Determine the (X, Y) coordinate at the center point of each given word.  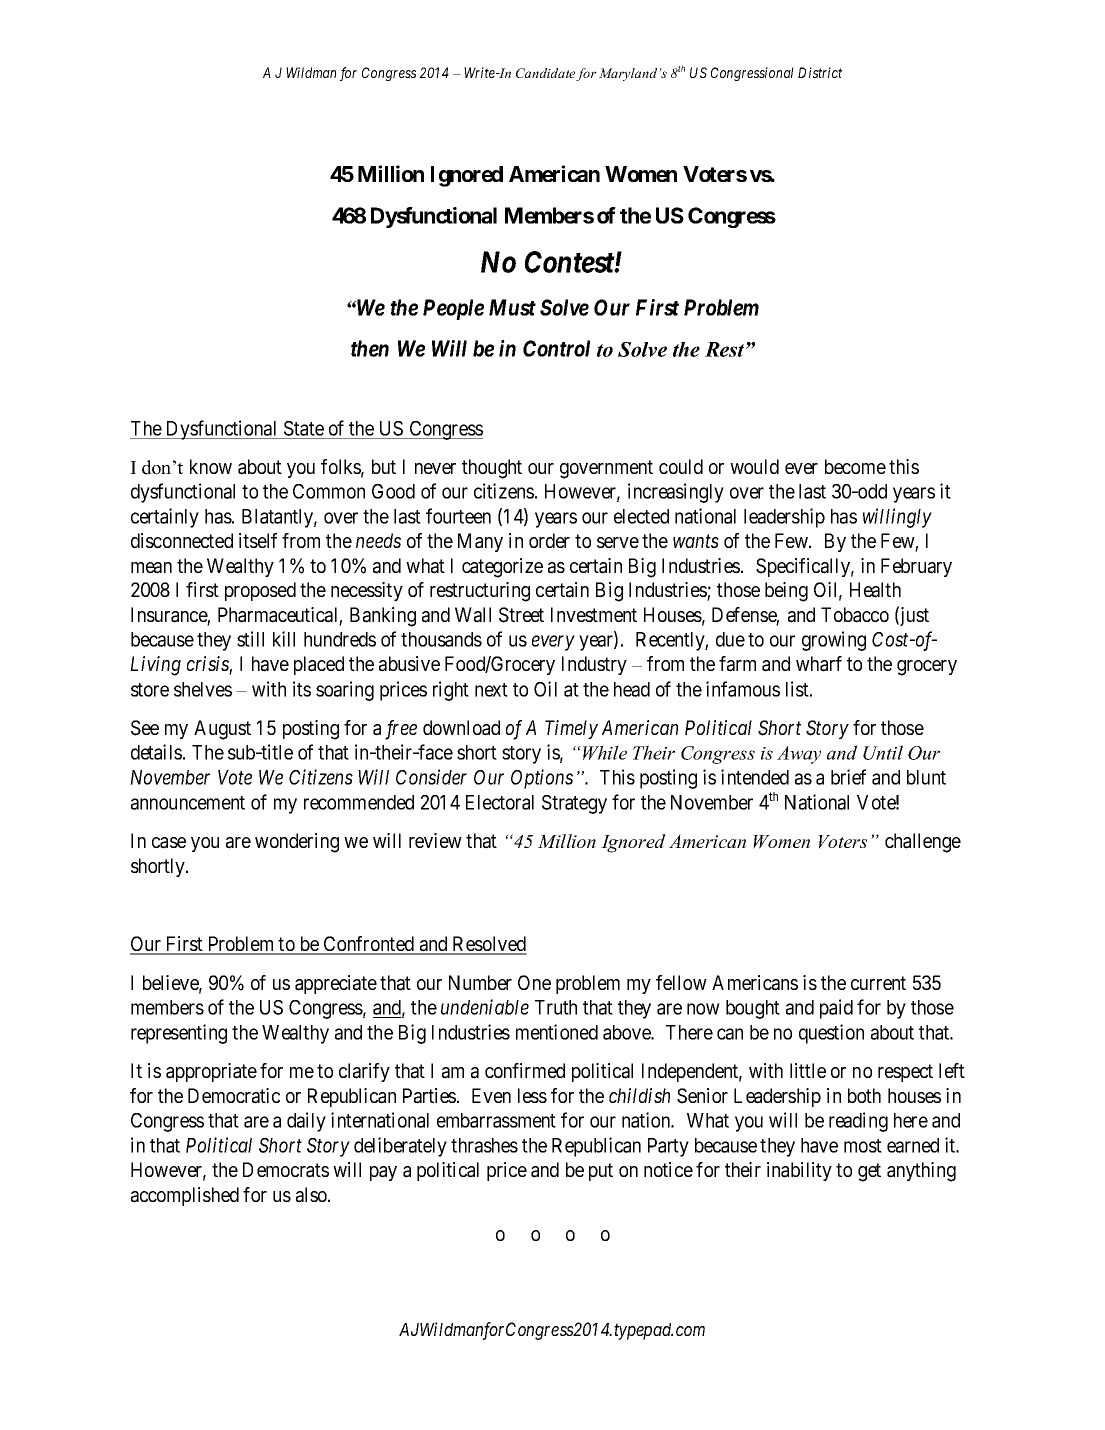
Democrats (286, 1170)
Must (512, 307)
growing (834, 641)
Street (521, 615)
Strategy (574, 804)
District (820, 72)
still (250, 639)
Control (556, 348)
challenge (923, 843)
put (601, 1172)
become (855, 466)
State (304, 428)
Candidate (546, 74)
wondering (297, 843)
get (869, 1172)
